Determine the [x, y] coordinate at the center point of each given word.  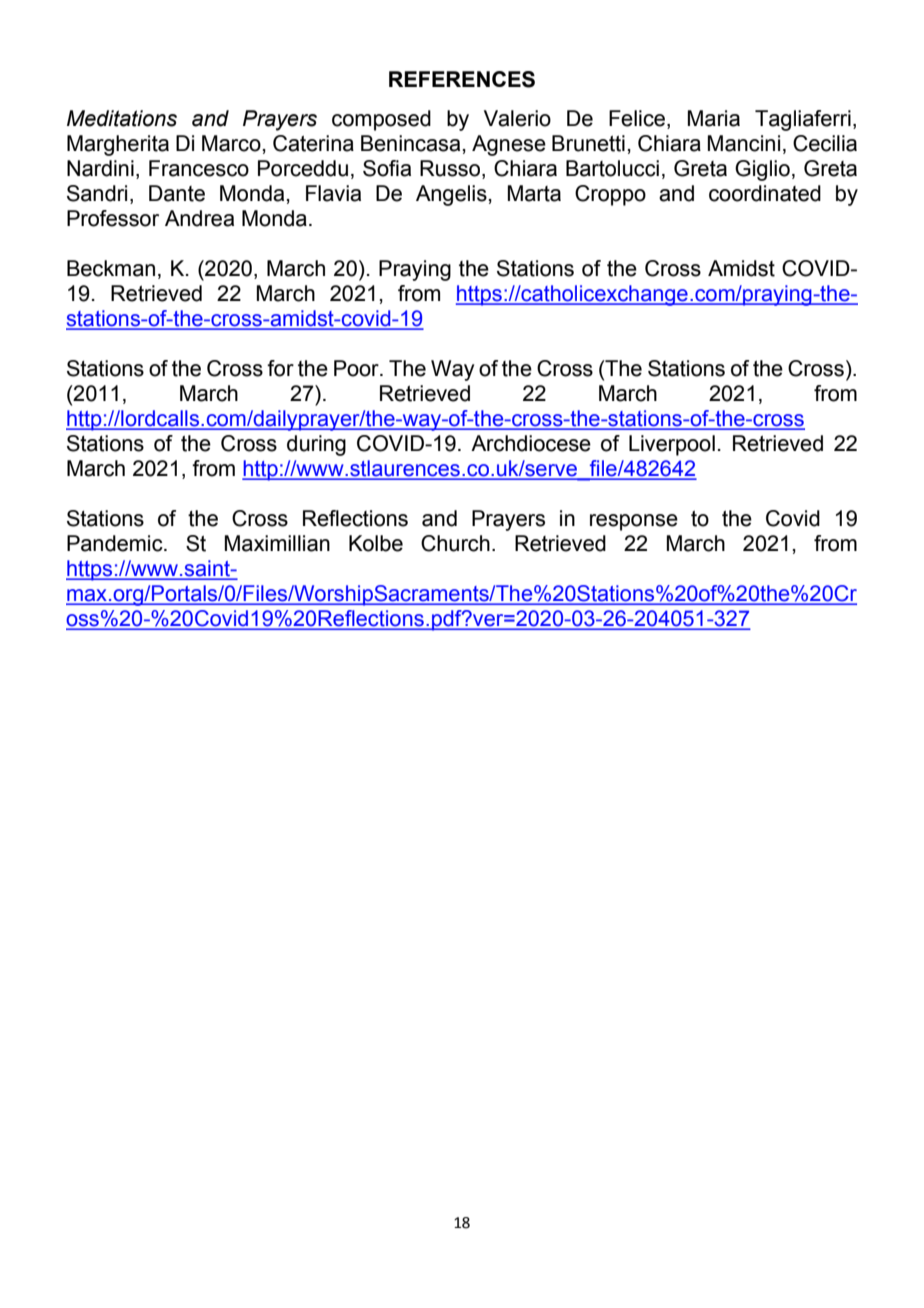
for [280, 368]
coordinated [765, 193]
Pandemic [116, 543]
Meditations [122, 118]
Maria [714, 118]
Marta [534, 193]
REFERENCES [462, 79]
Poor [357, 368]
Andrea [199, 218]
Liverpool [672, 445]
